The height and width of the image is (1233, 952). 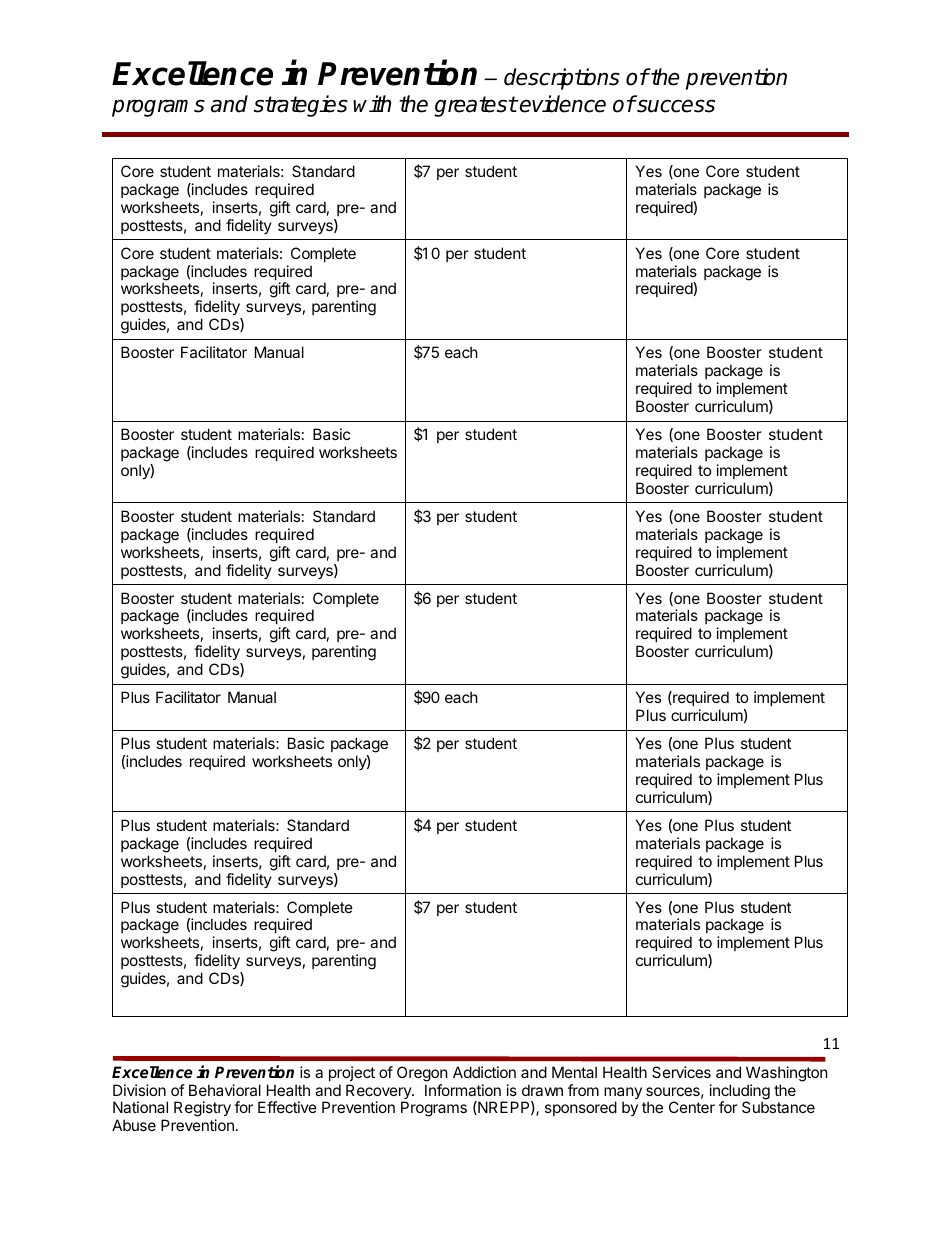 I want to click on evidence, so click(x=562, y=104).
